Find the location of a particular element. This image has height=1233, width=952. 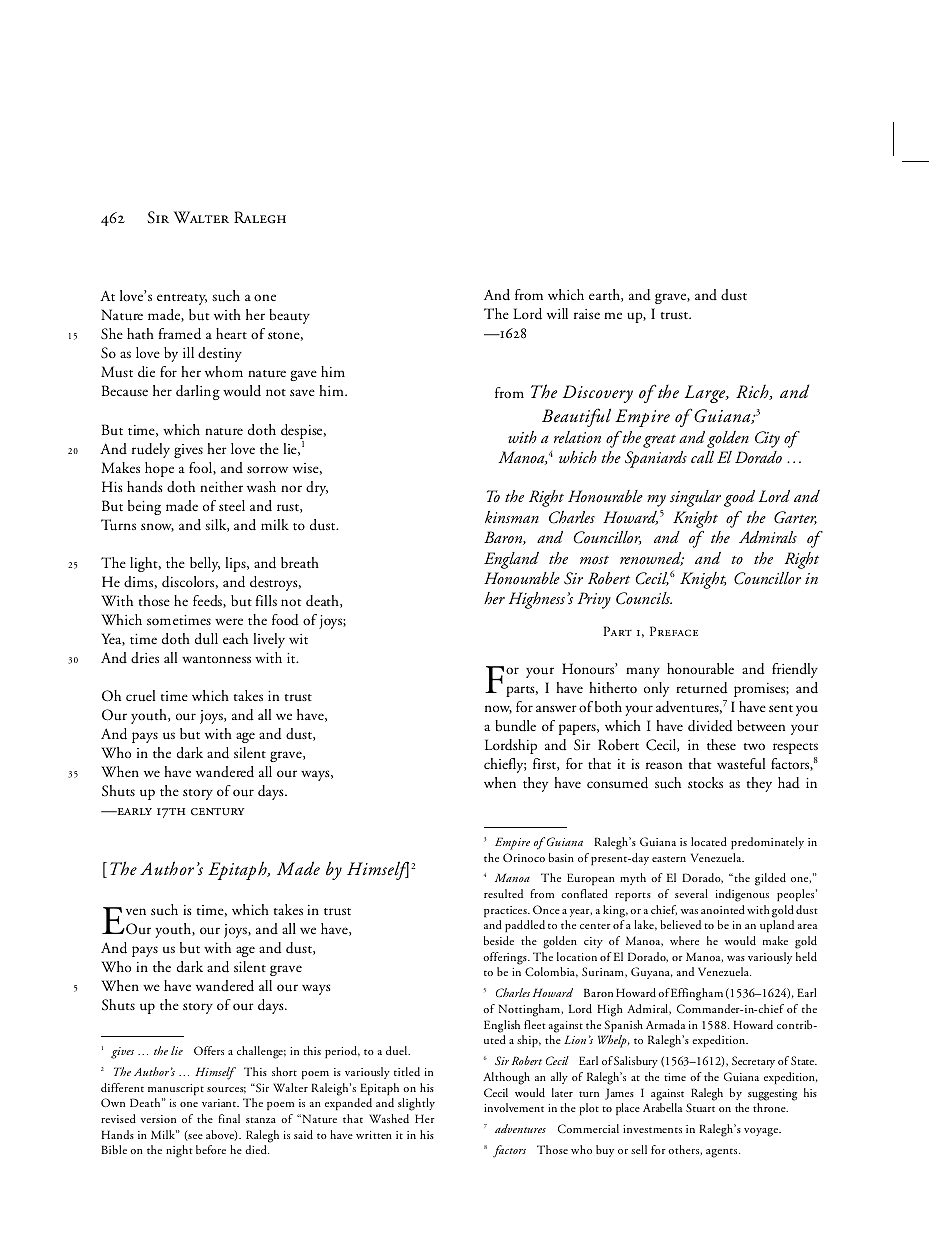

bundle is located at coordinates (515, 726).
